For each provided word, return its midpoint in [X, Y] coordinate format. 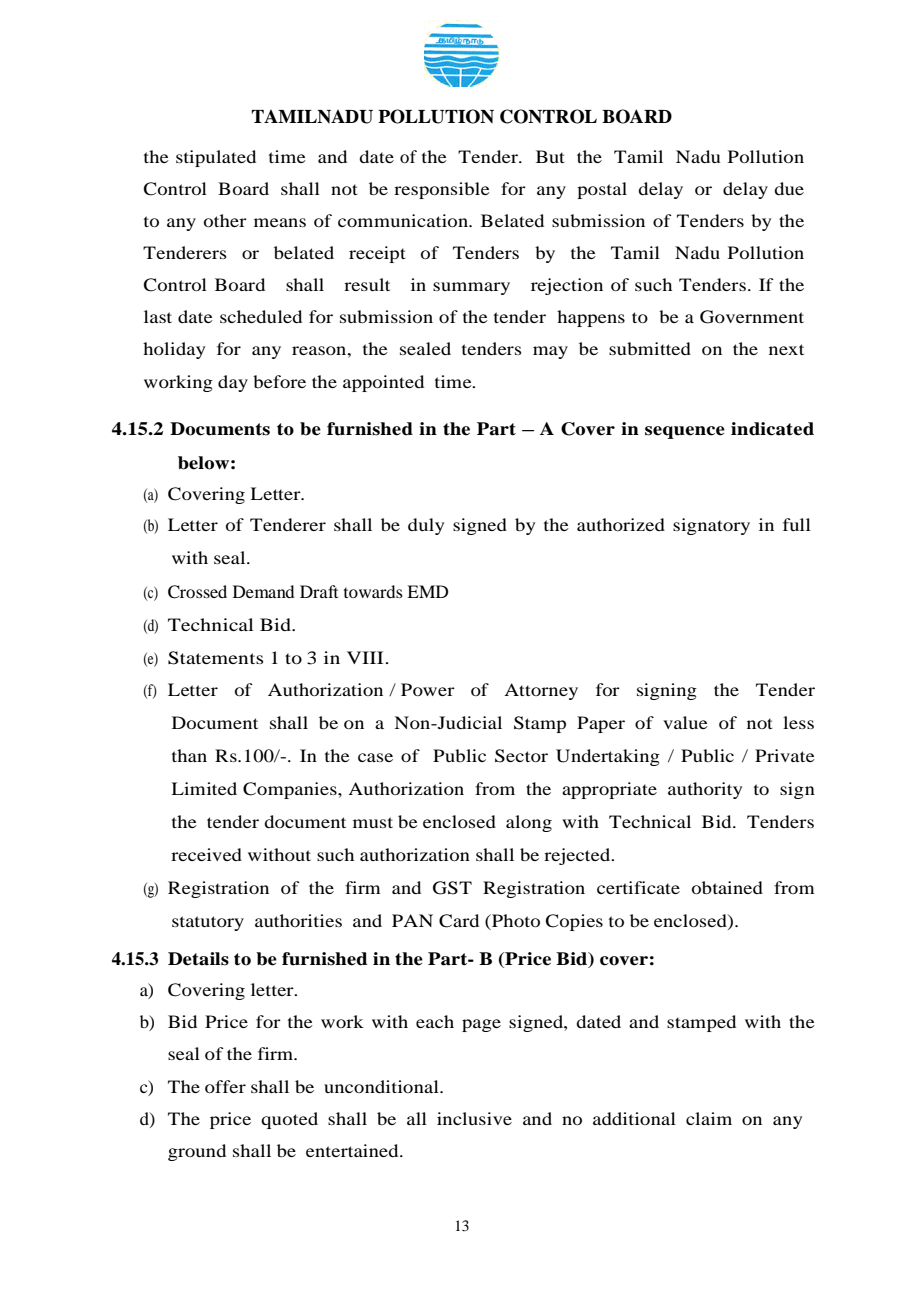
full [797, 524]
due [789, 188]
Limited [204, 788]
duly [426, 526]
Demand [263, 591]
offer [225, 1086]
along [529, 823]
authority [705, 790]
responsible [442, 190]
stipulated [216, 158]
